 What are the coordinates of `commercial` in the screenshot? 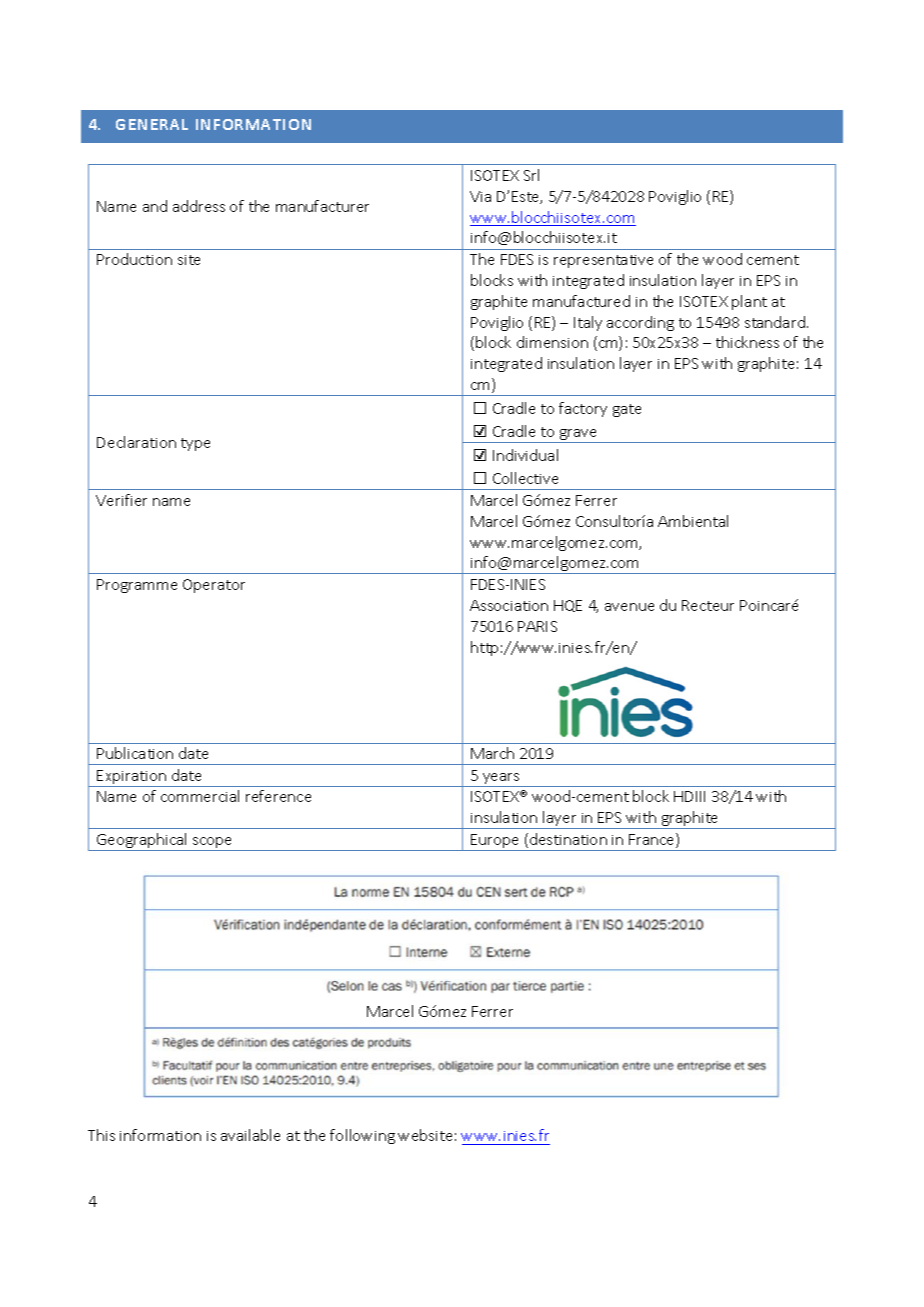 It's located at (200, 796).
